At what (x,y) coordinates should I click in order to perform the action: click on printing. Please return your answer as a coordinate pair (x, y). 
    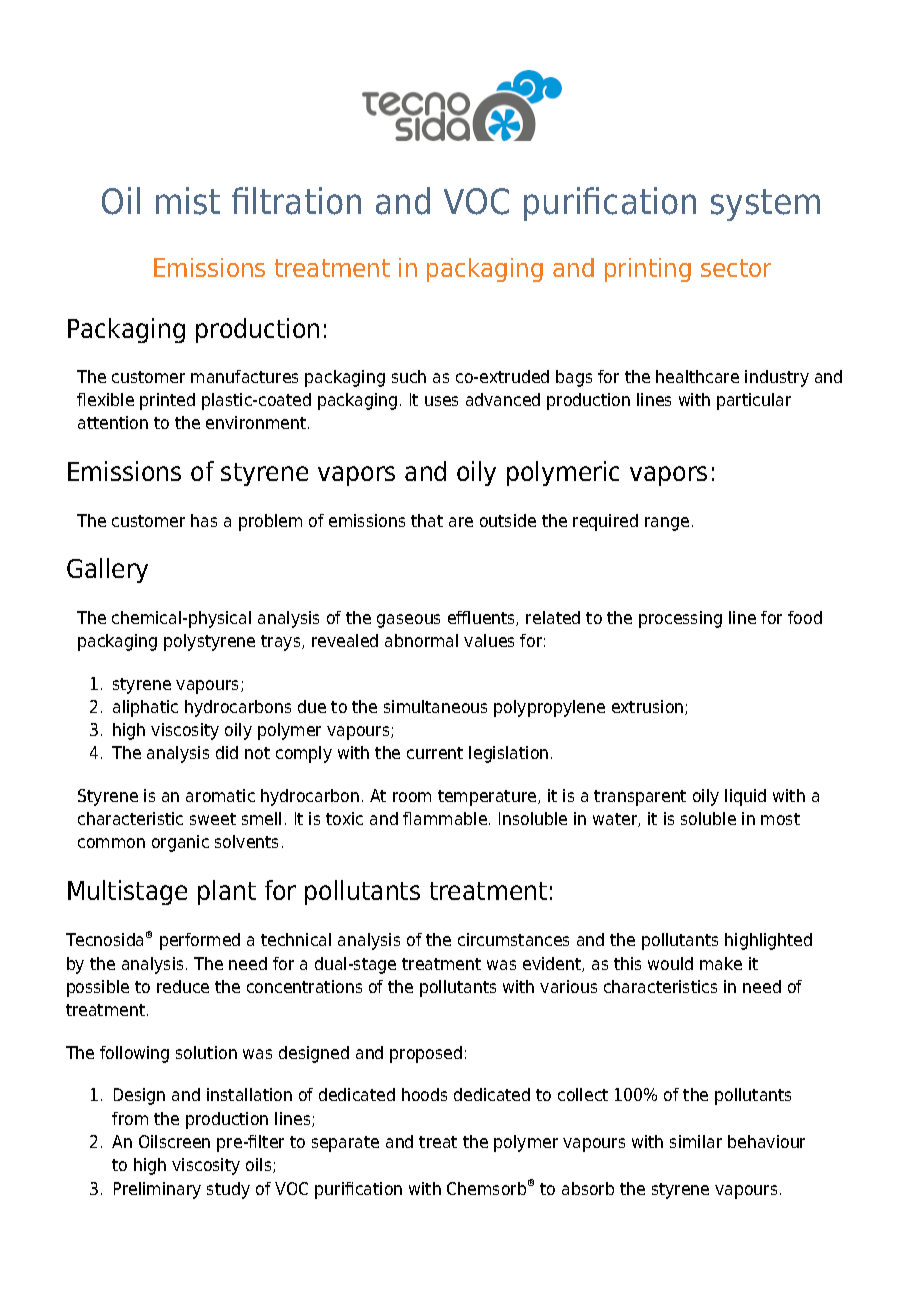
    Looking at the image, I should click on (648, 270).
